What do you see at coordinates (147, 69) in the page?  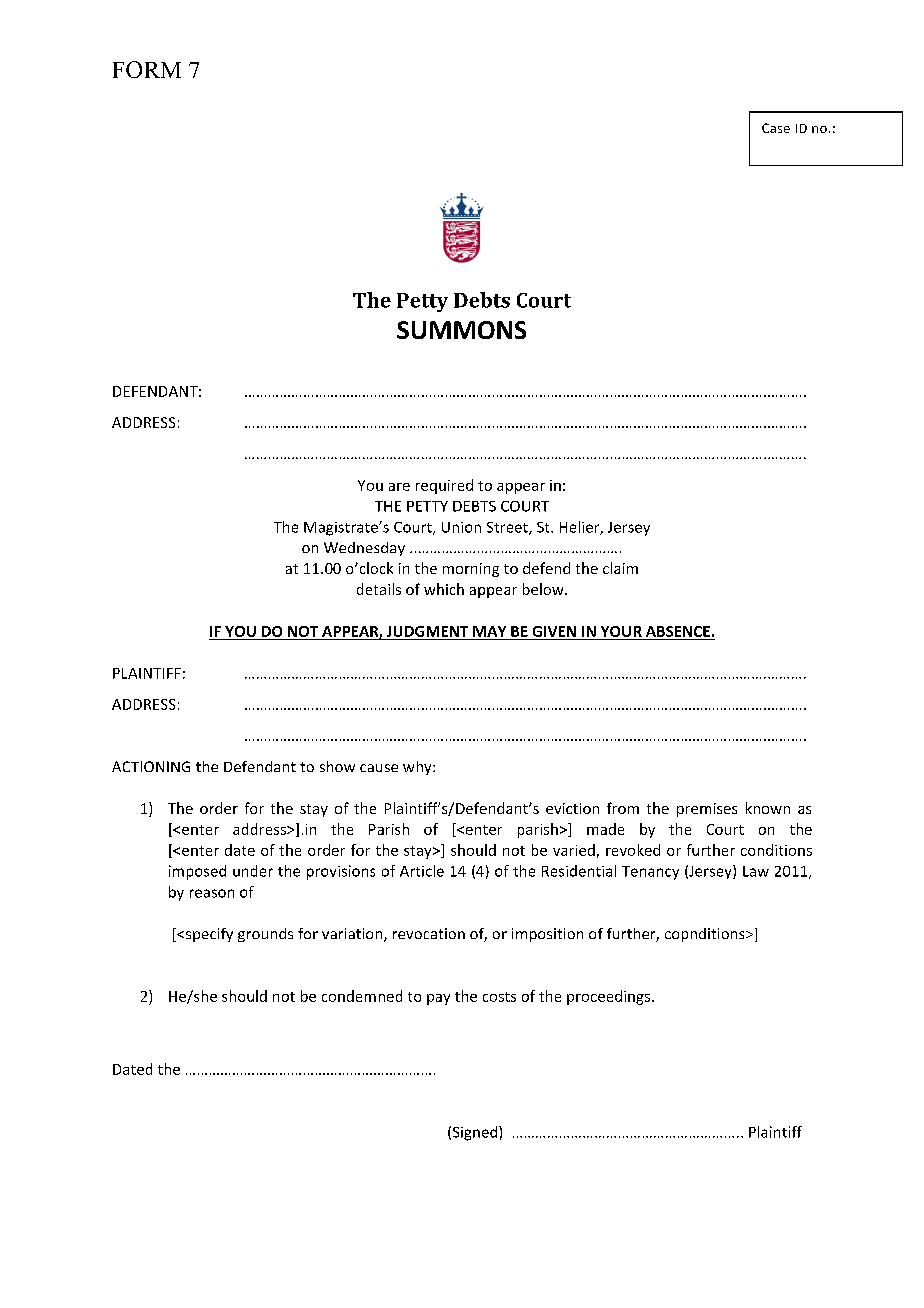 I see `FORM` at bounding box center [147, 69].
